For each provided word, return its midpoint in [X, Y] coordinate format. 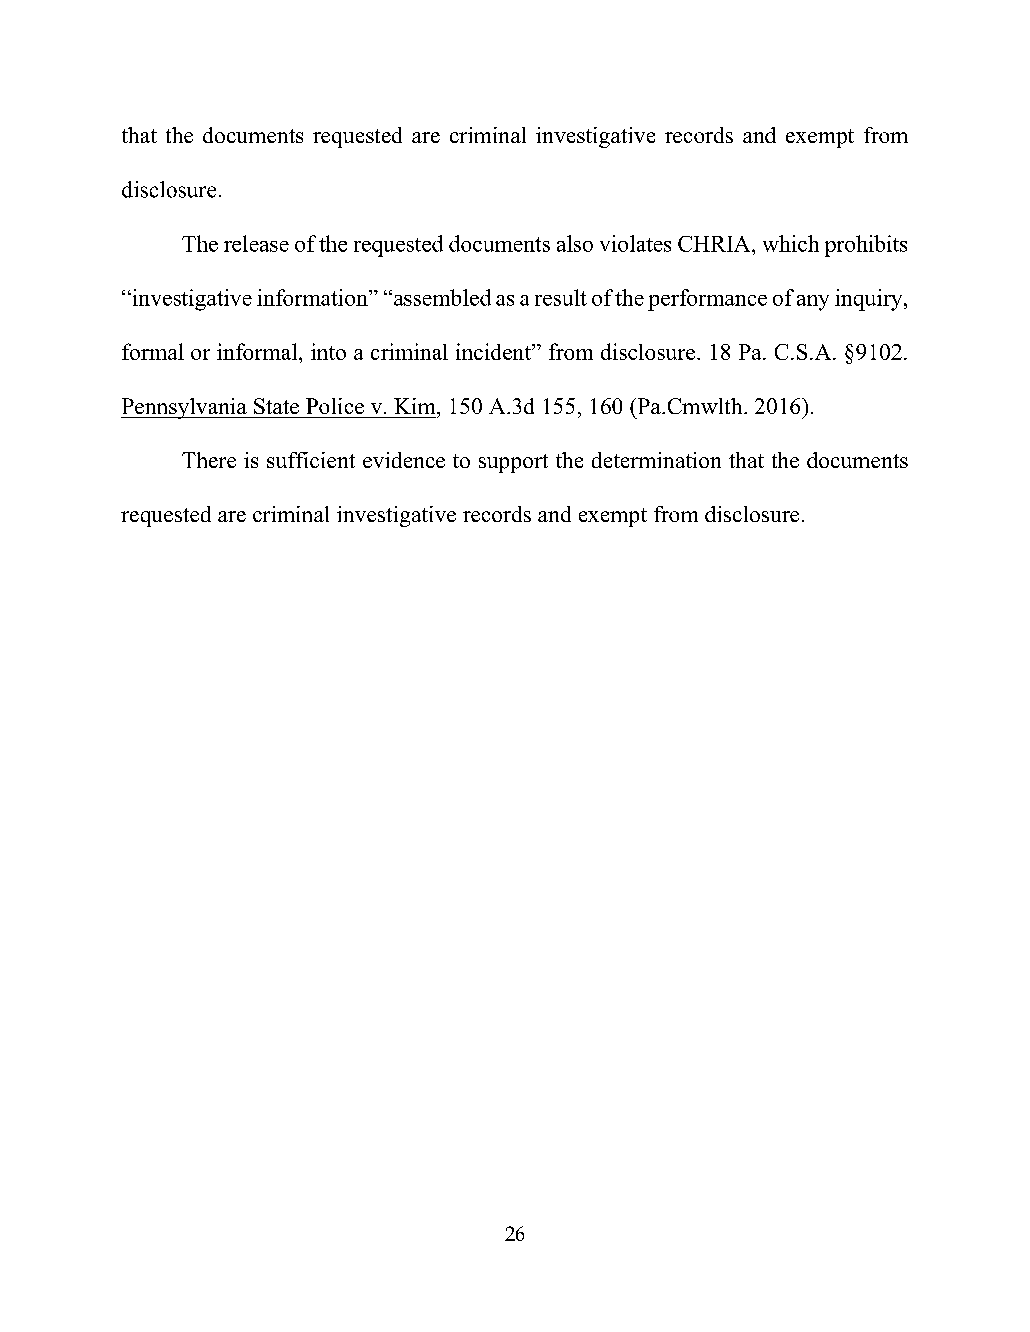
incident [494, 351]
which [791, 243]
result [561, 297]
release [256, 243]
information [313, 297]
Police [335, 406]
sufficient [311, 460]
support [513, 463]
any [813, 303]
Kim [416, 406]
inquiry [870, 300]
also [575, 243]
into [328, 351]
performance [707, 300]
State [276, 406]
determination [656, 460]
